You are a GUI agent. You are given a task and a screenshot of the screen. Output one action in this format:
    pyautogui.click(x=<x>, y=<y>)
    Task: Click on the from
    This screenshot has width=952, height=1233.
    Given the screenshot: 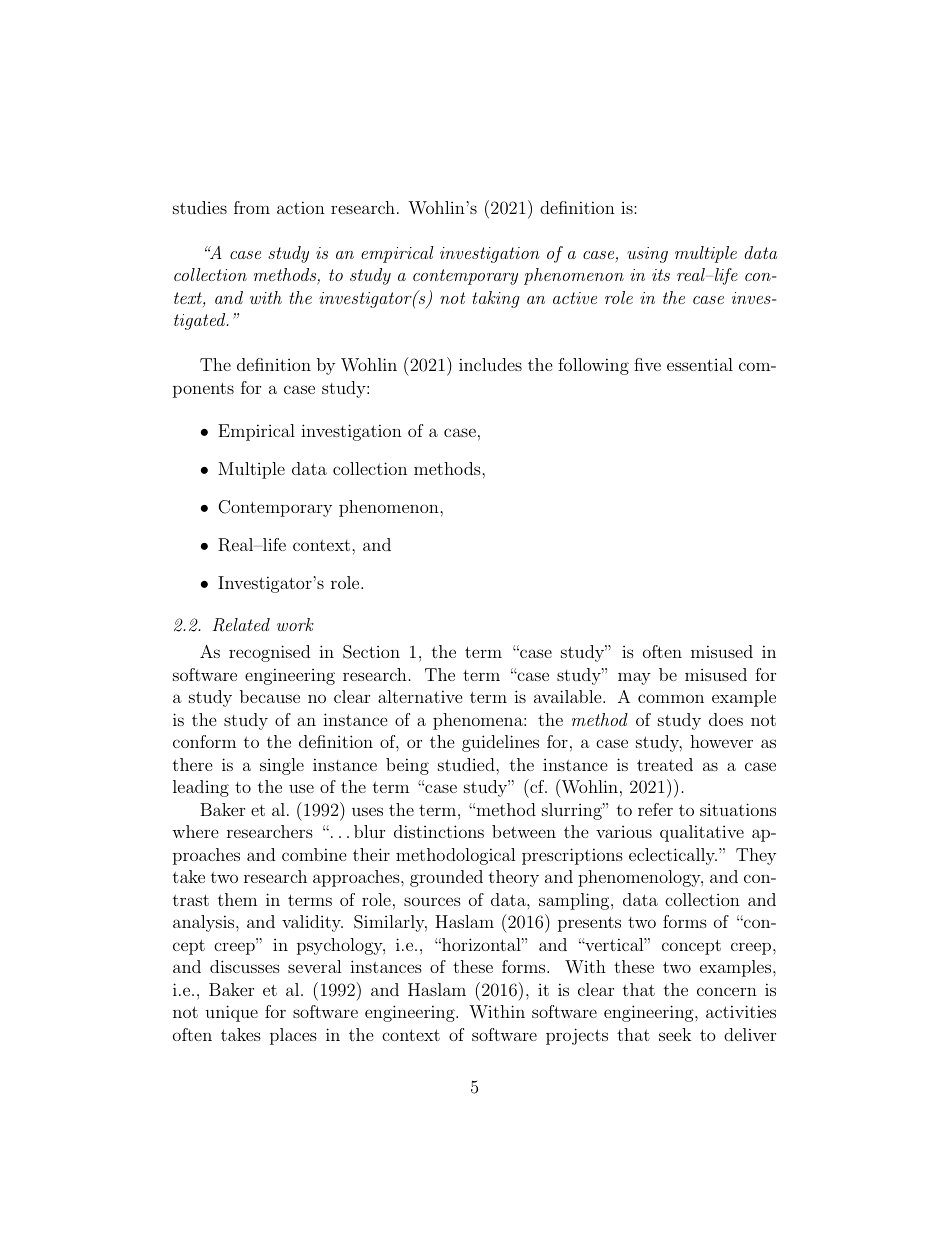 What is the action you would take?
    pyautogui.click(x=252, y=207)
